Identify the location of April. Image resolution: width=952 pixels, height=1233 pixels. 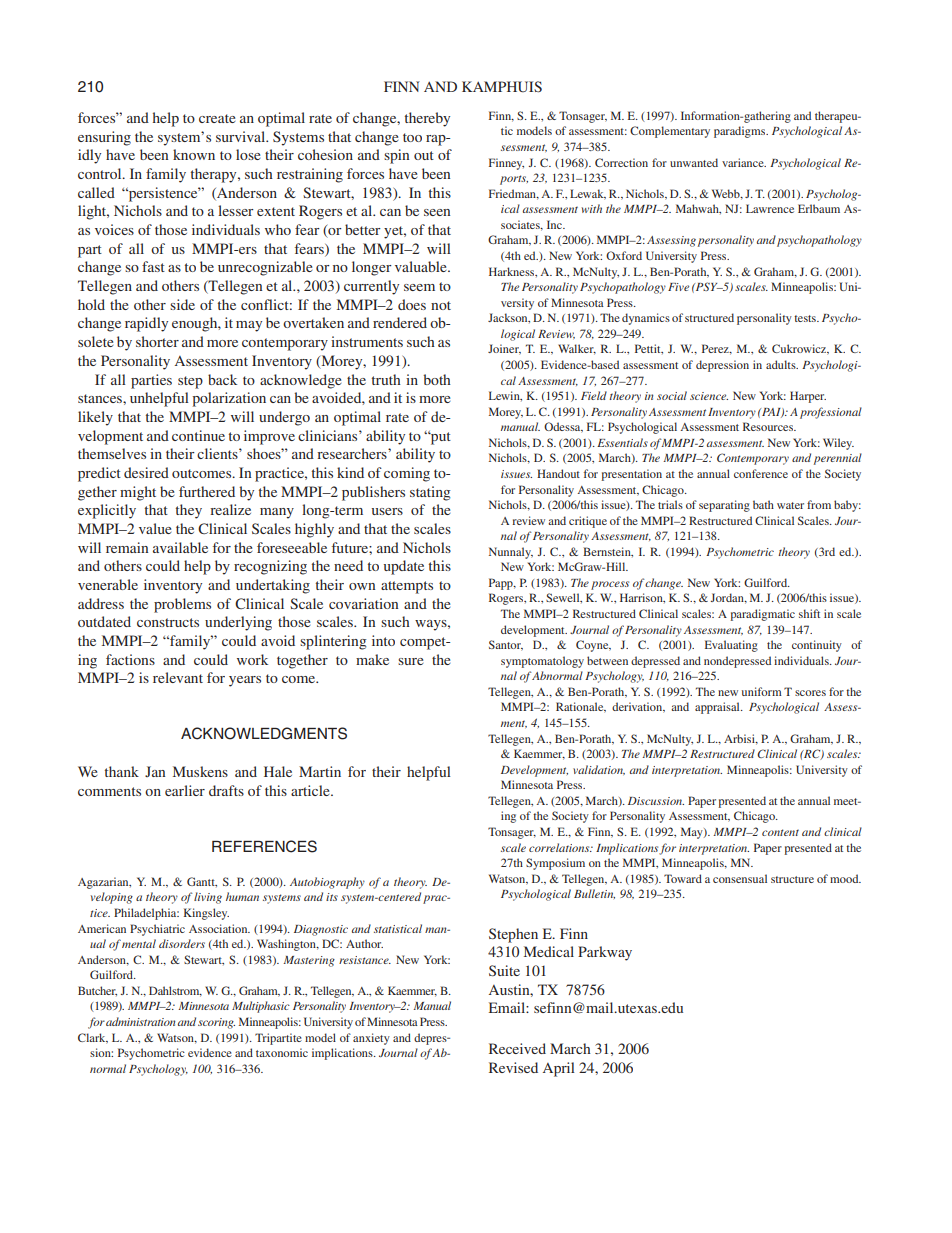
(559, 1069).
